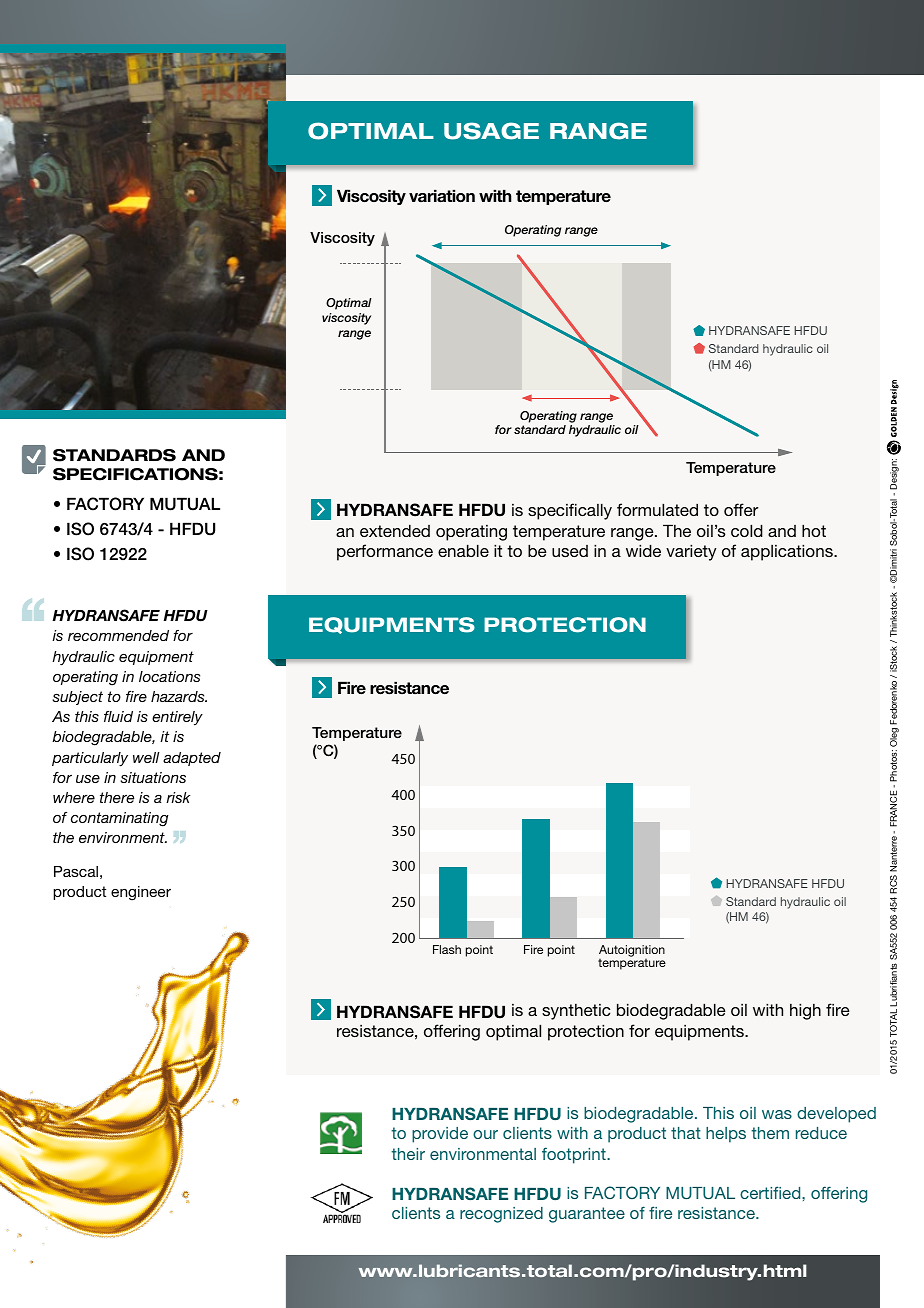 The height and width of the screenshot is (1308, 924). Describe the element at coordinates (141, 893) in the screenshot. I see `engineer` at that location.
